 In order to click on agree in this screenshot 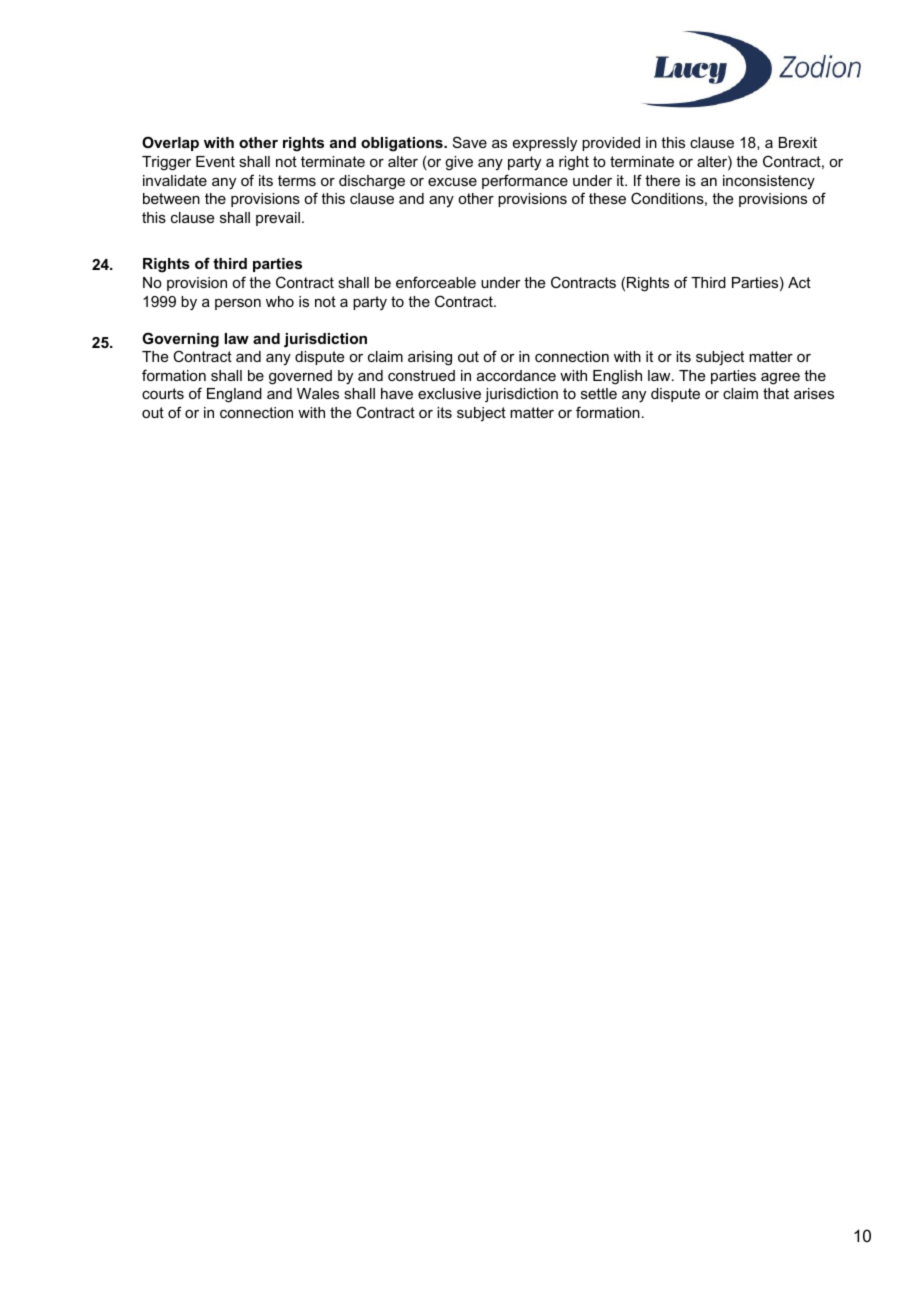, I will do `click(780, 379)`.
